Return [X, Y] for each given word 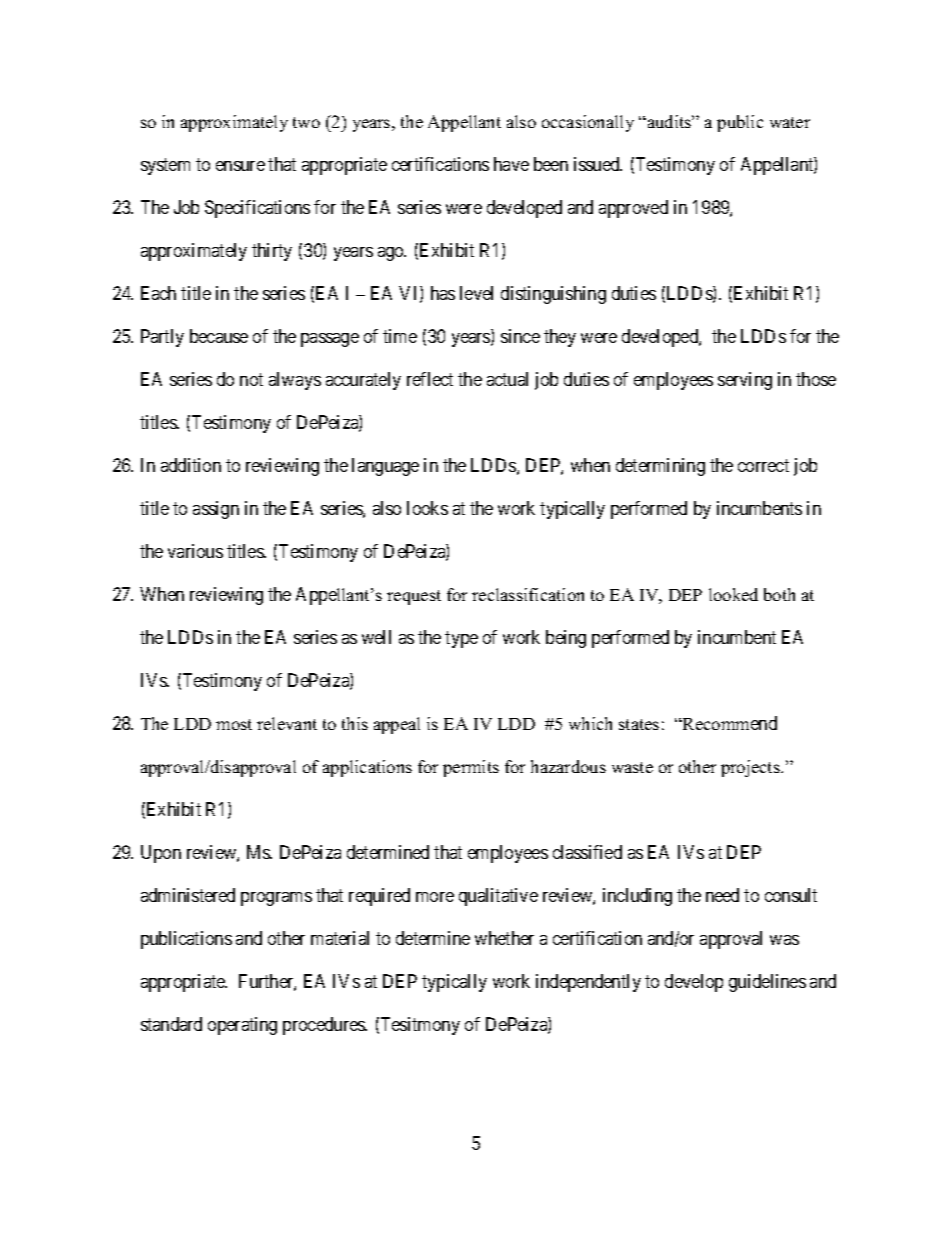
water [790, 122]
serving [745, 381]
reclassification [528, 594]
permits [471, 768]
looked [733, 594]
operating [242, 1026]
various [195, 551]
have [511, 164]
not [251, 379]
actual [507, 379]
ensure [240, 166]
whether [504, 938]
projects [751, 768]
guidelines [767, 983]
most [234, 724]
